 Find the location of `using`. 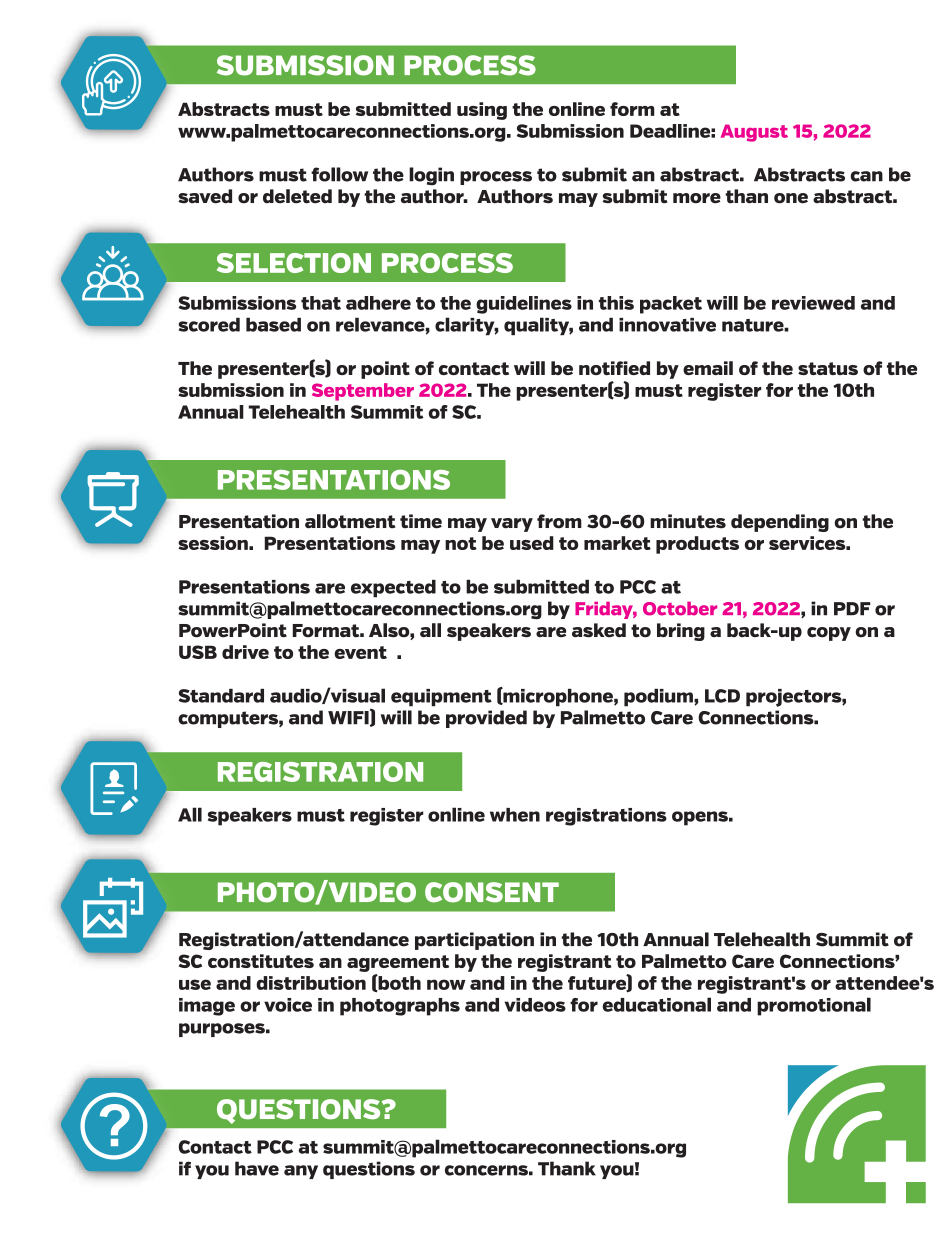

using is located at coordinates (482, 111).
